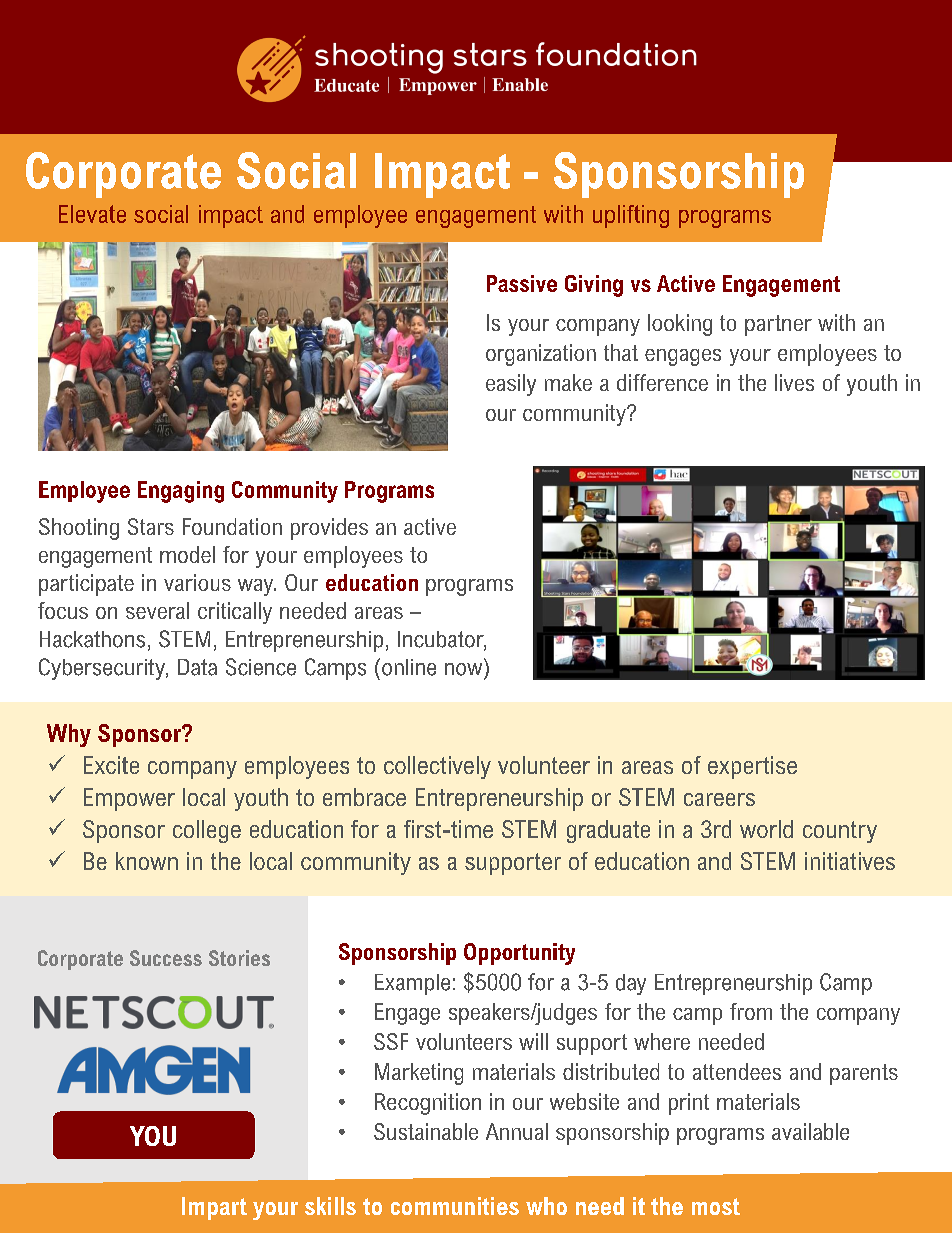 This document has width=952, height=1233. What do you see at coordinates (751, 1011) in the document?
I see `from` at bounding box center [751, 1011].
